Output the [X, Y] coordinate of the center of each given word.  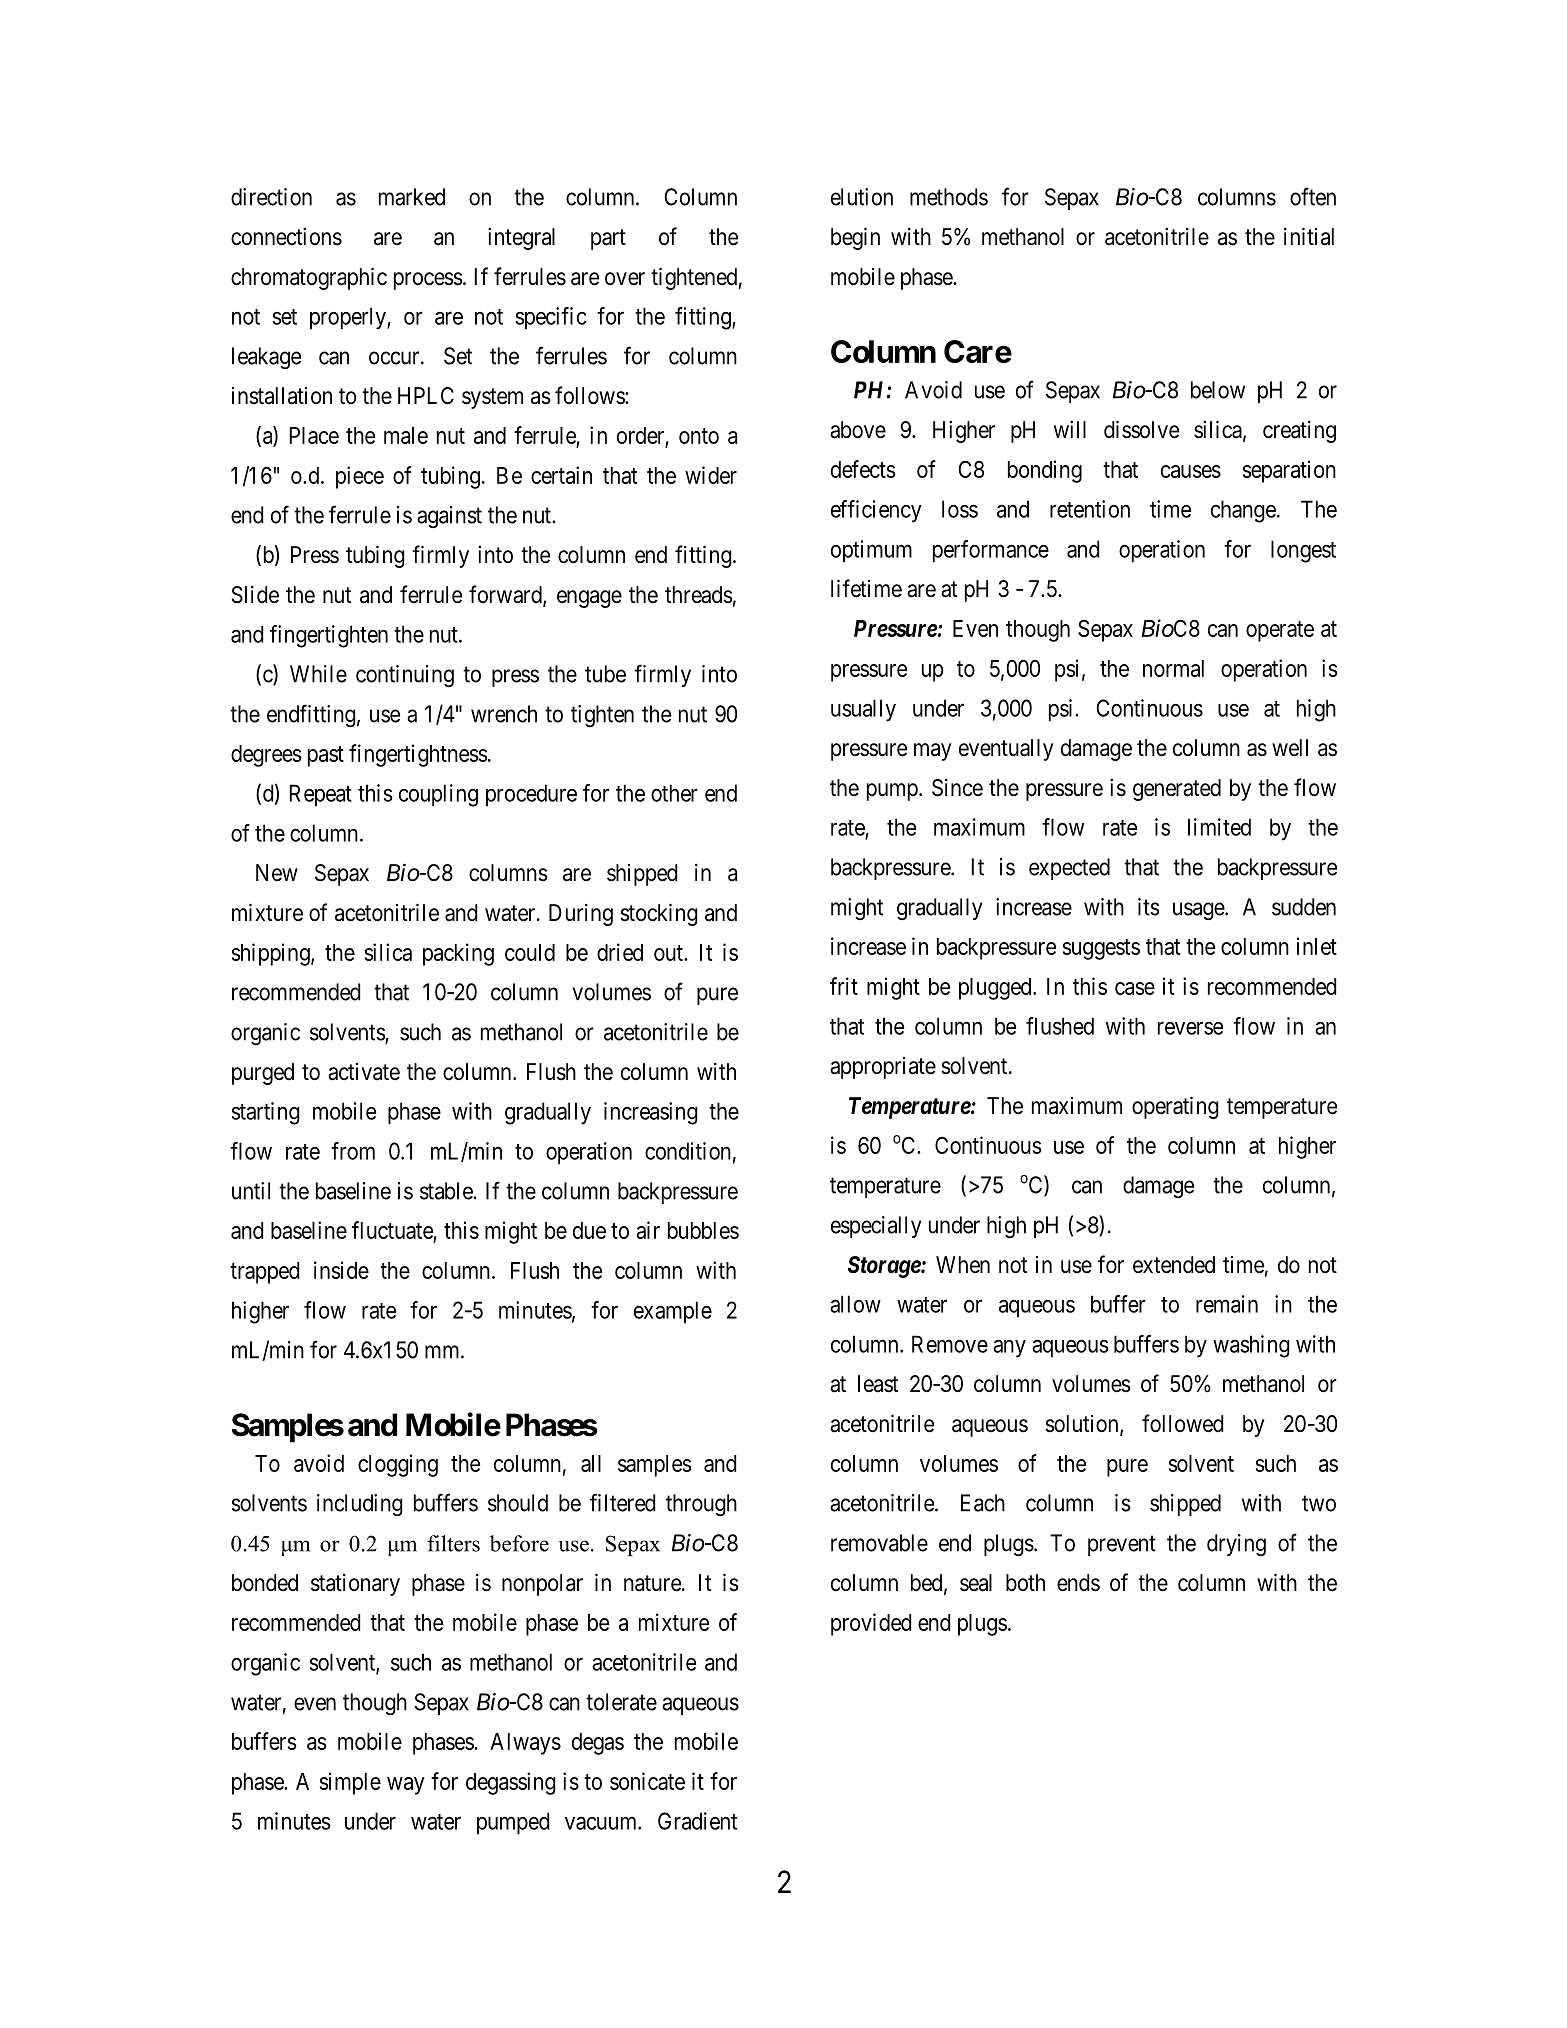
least [878, 1384]
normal [1173, 668]
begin [855, 238]
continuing [405, 676]
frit [844, 986]
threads [699, 595]
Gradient [697, 1821]
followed [1183, 1423]
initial [1309, 236]
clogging [398, 1465]
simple [350, 1783]
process [428, 281]
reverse [1190, 1028]
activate [364, 1072]
